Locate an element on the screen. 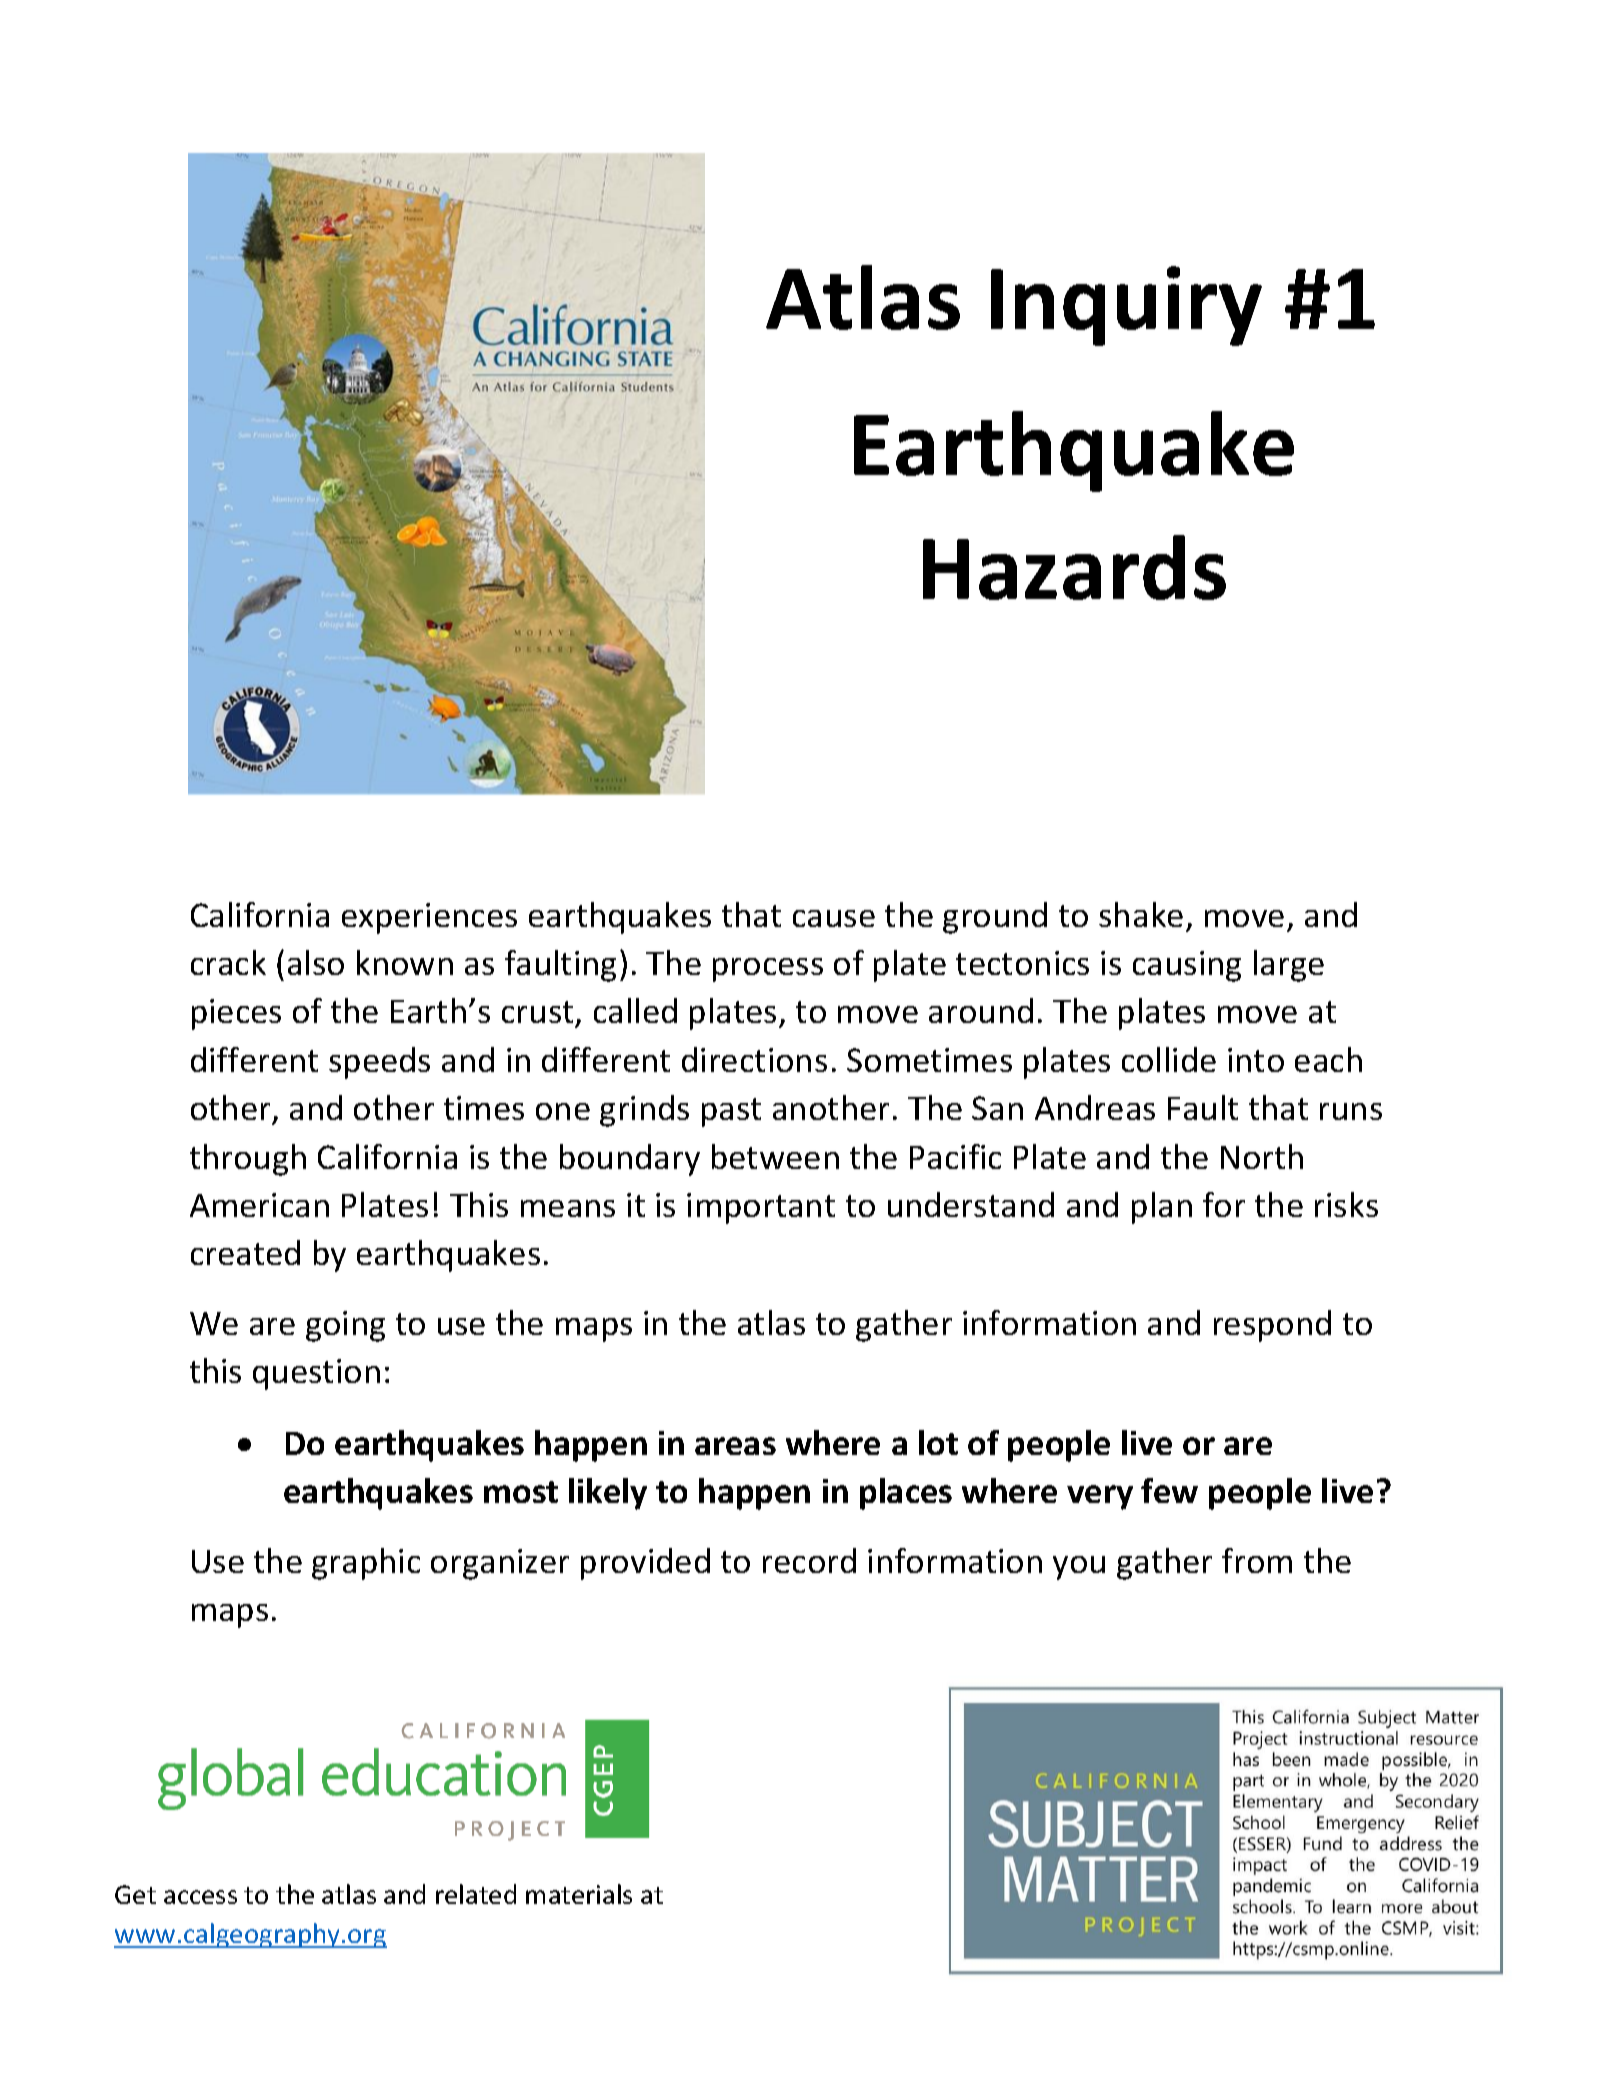 This screenshot has width=1606, height=2079. shake is located at coordinates (1141, 914).
